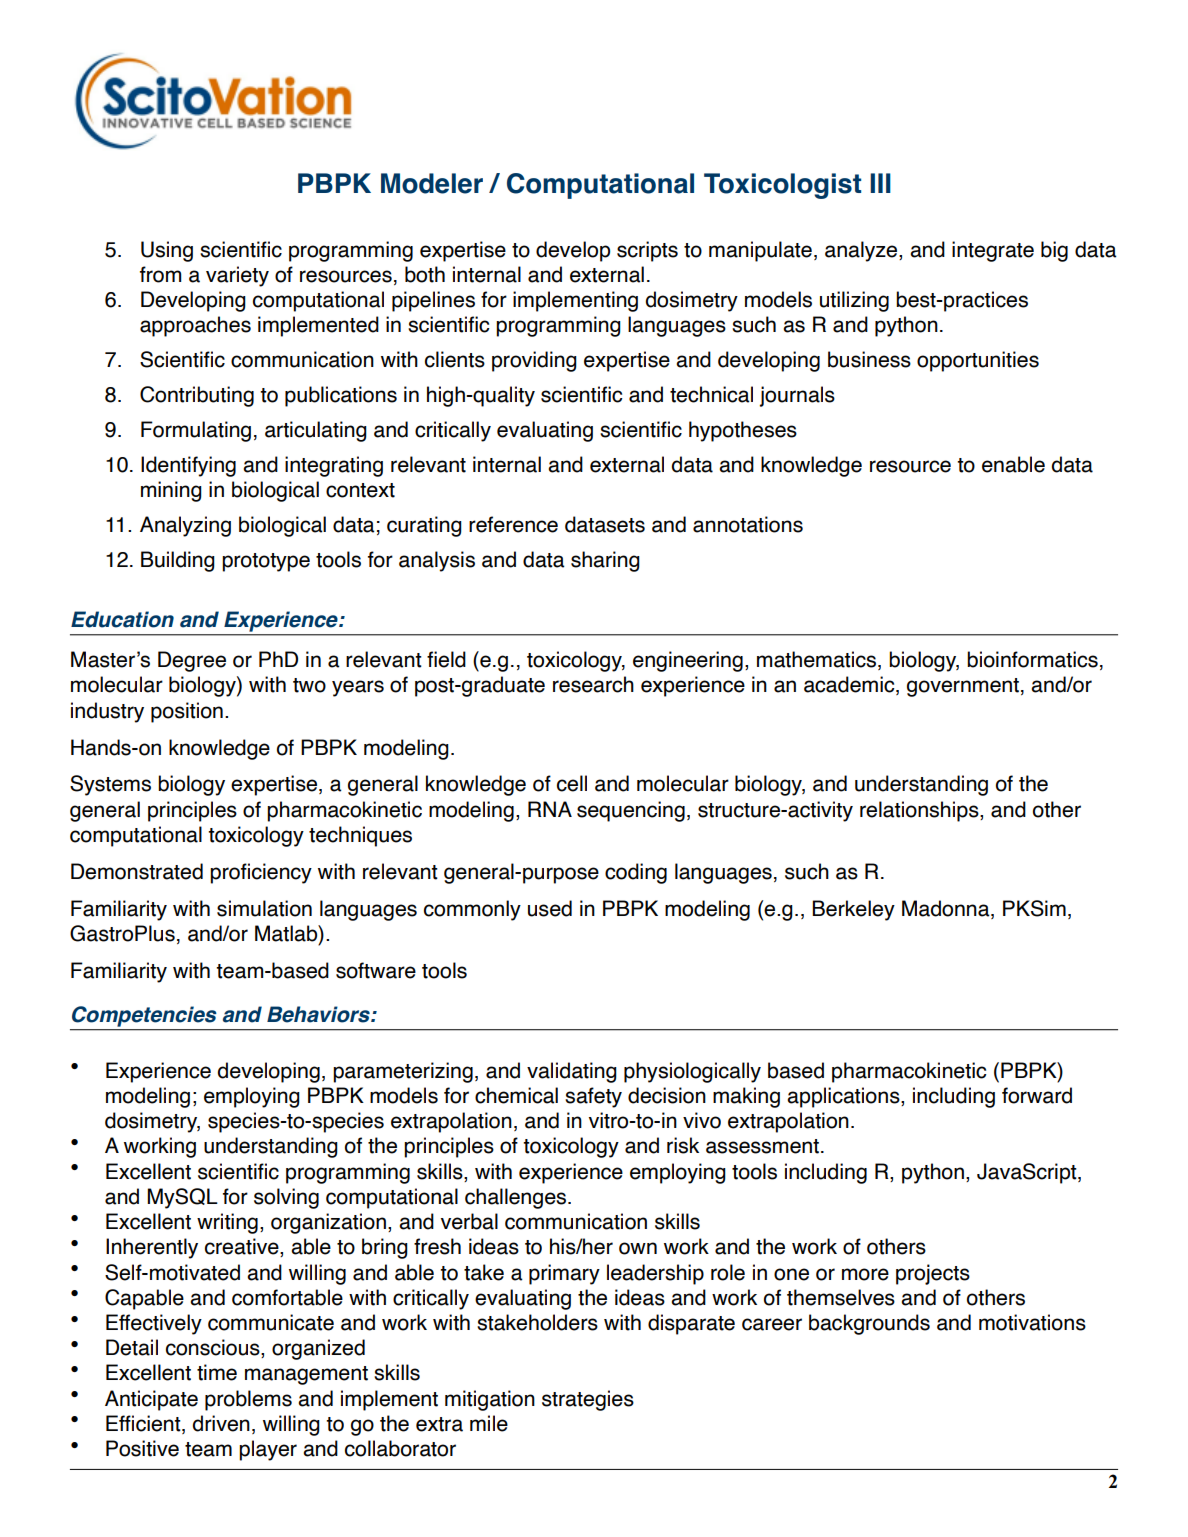  Describe the element at coordinates (588, 1400) in the page. I see `strategies` at that location.
